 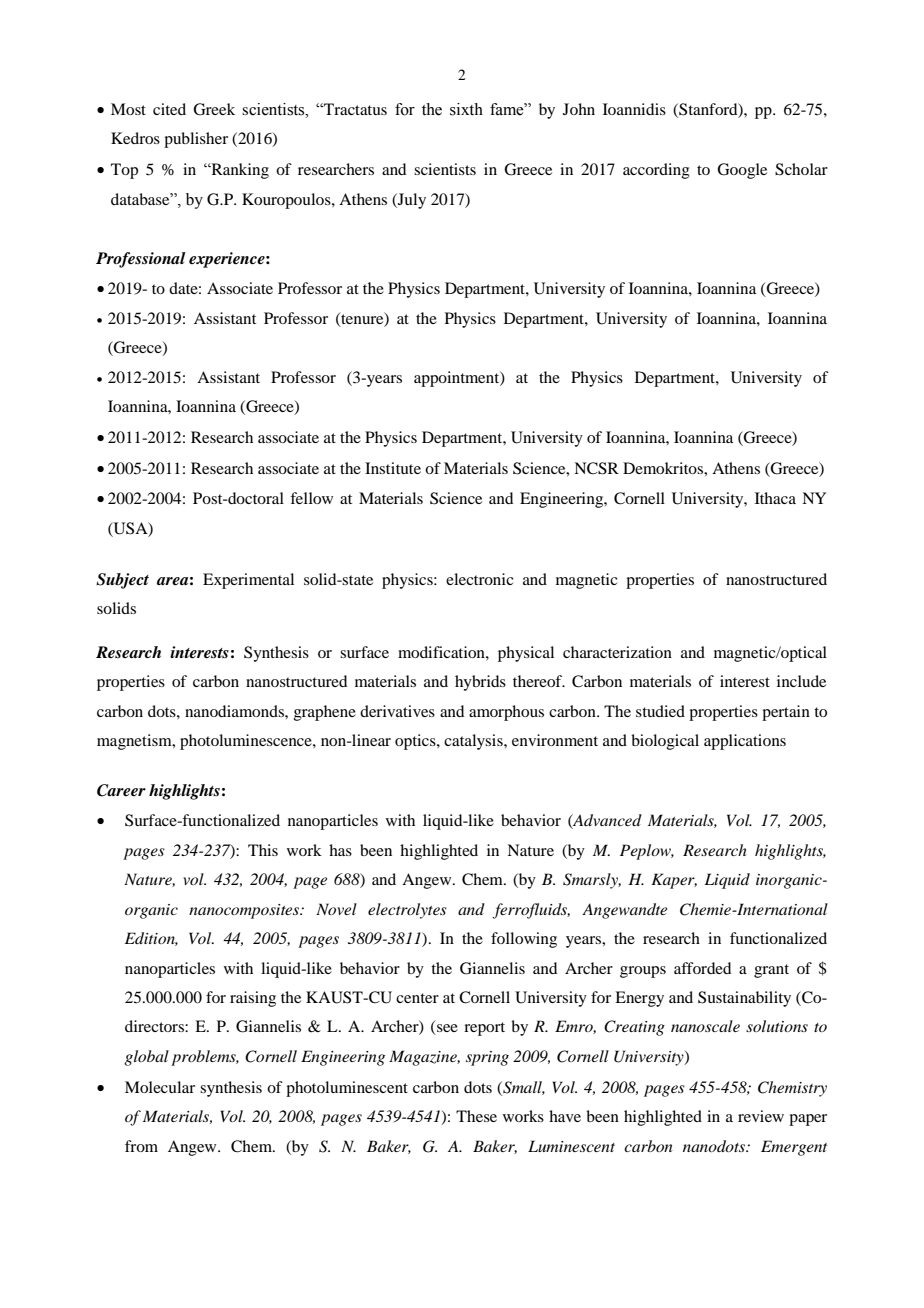 What do you see at coordinates (479, 579) in the screenshot?
I see `electronic` at bounding box center [479, 579].
